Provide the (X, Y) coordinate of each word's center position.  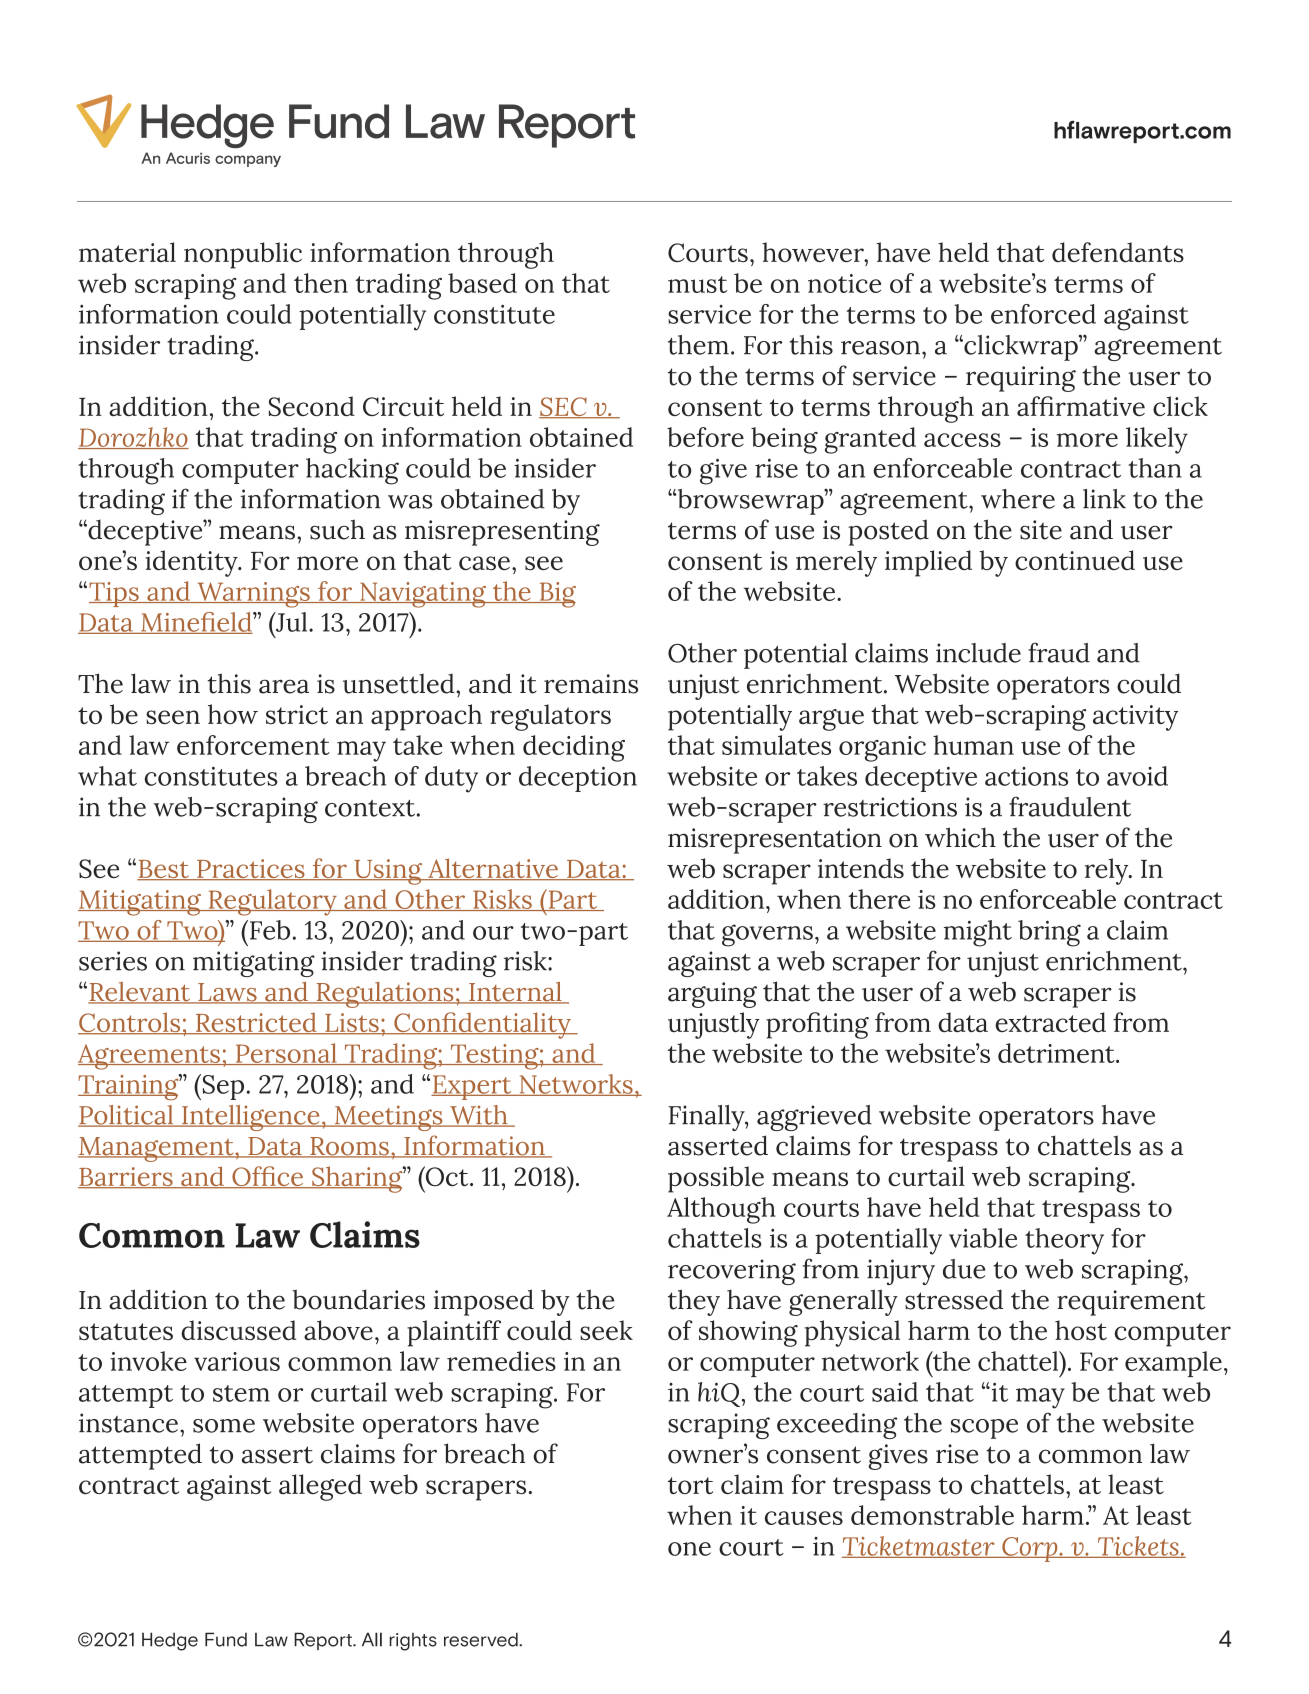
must (697, 284)
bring (1049, 933)
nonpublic (243, 255)
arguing (712, 995)
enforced (1043, 314)
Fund (226, 1639)
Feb (270, 930)
